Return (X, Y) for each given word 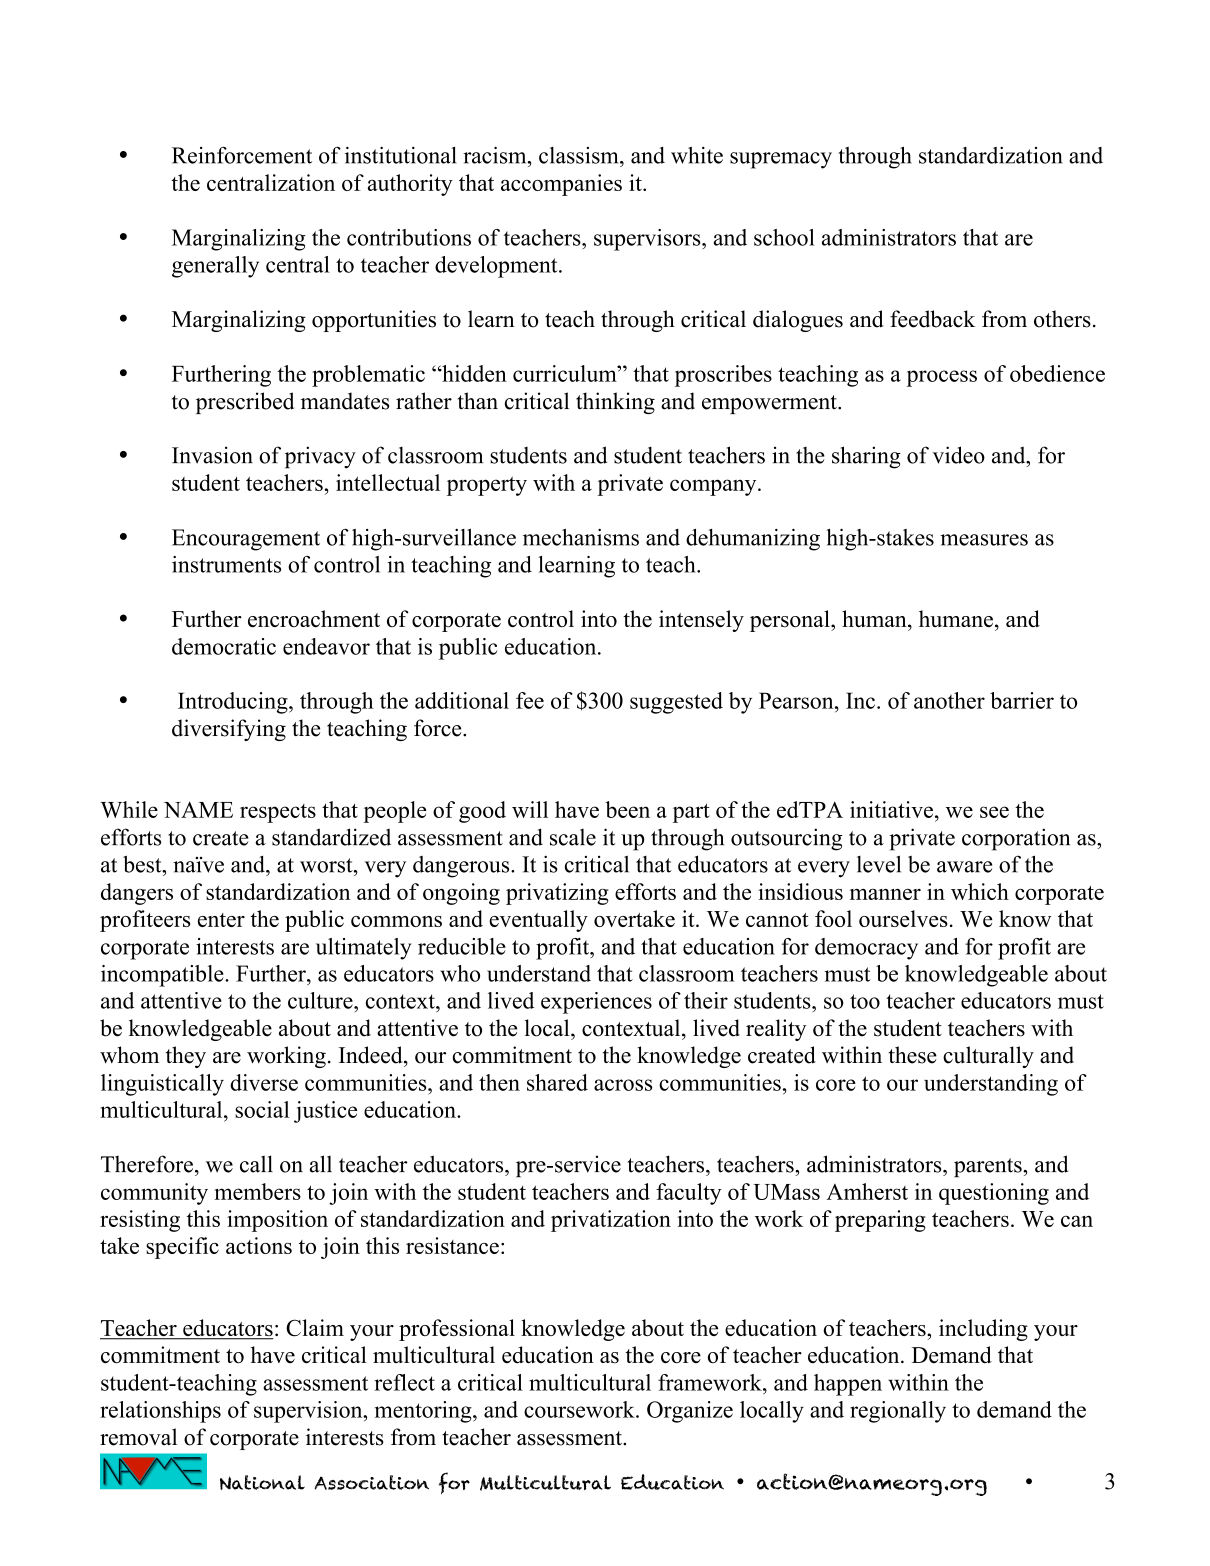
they (186, 1057)
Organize (690, 1412)
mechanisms (581, 537)
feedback (932, 319)
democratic (224, 646)
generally (215, 267)
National (262, 1482)
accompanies (561, 185)
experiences (596, 1003)
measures (984, 540)
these (913, 1055)
